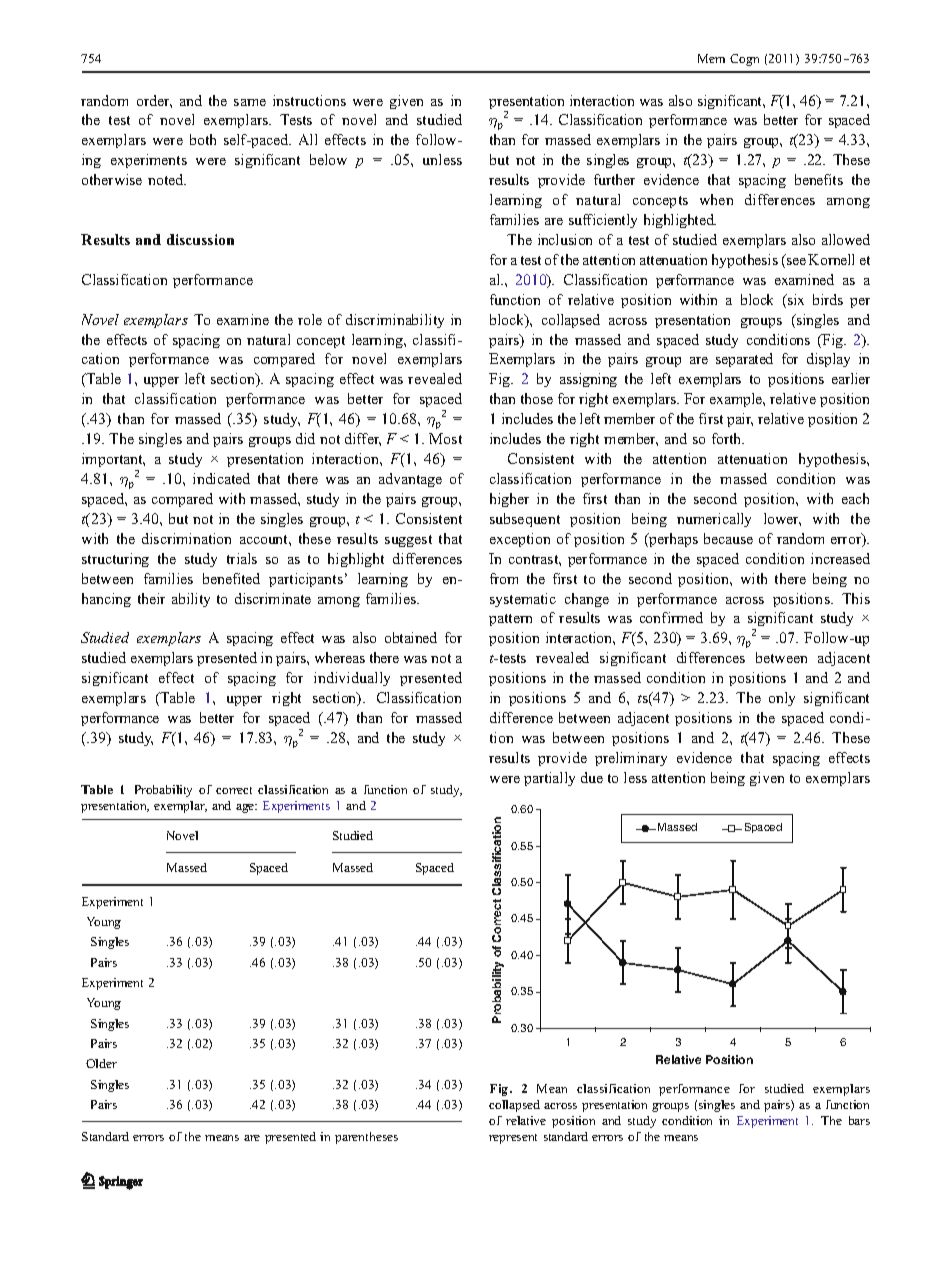 This page has width=952, height=1265. Describe the element at coordinates (352, 679) in the page. I see `individually` at that location.
